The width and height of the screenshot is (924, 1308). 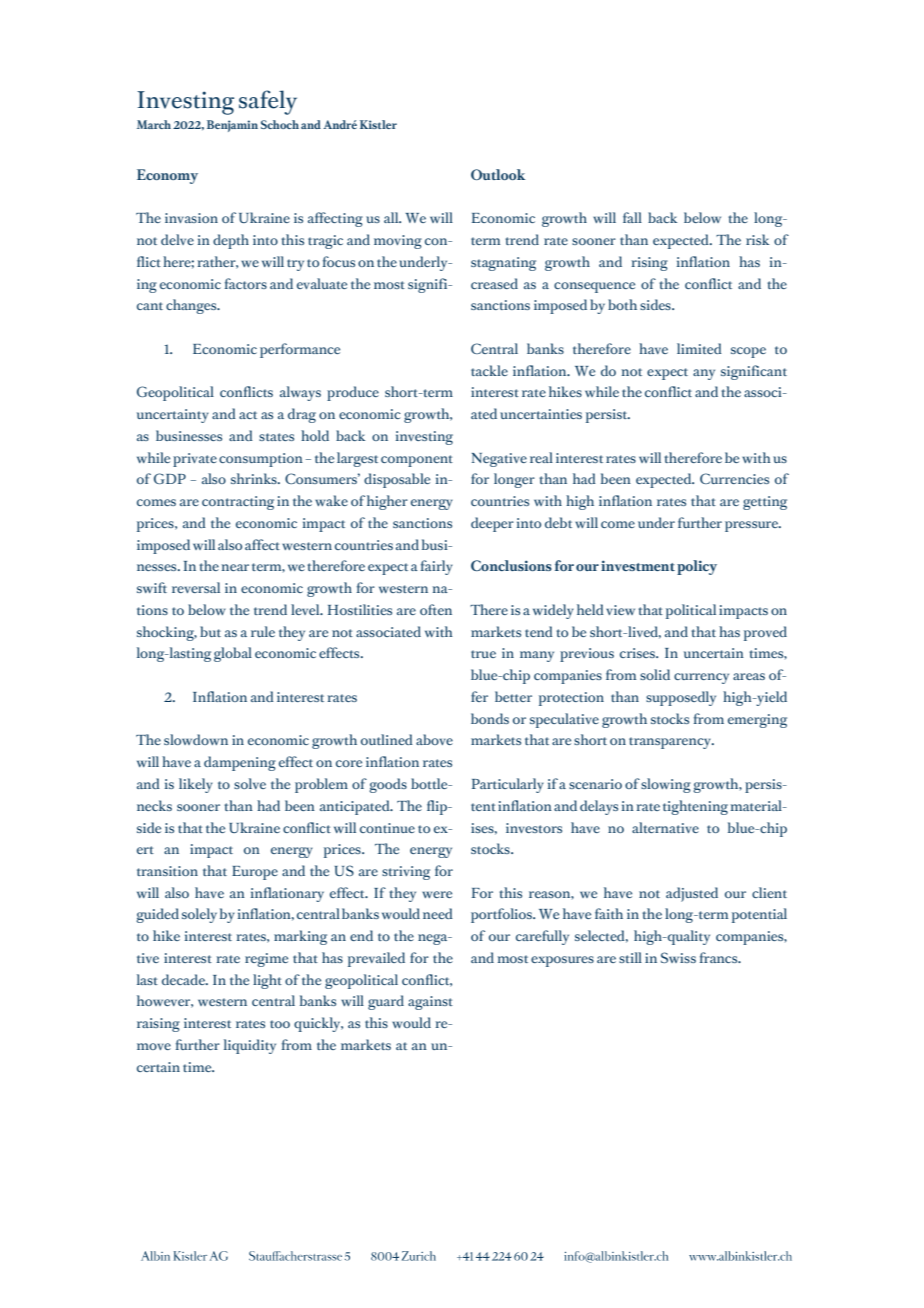 I want to click on tackle, so click(x=489, y=370).
